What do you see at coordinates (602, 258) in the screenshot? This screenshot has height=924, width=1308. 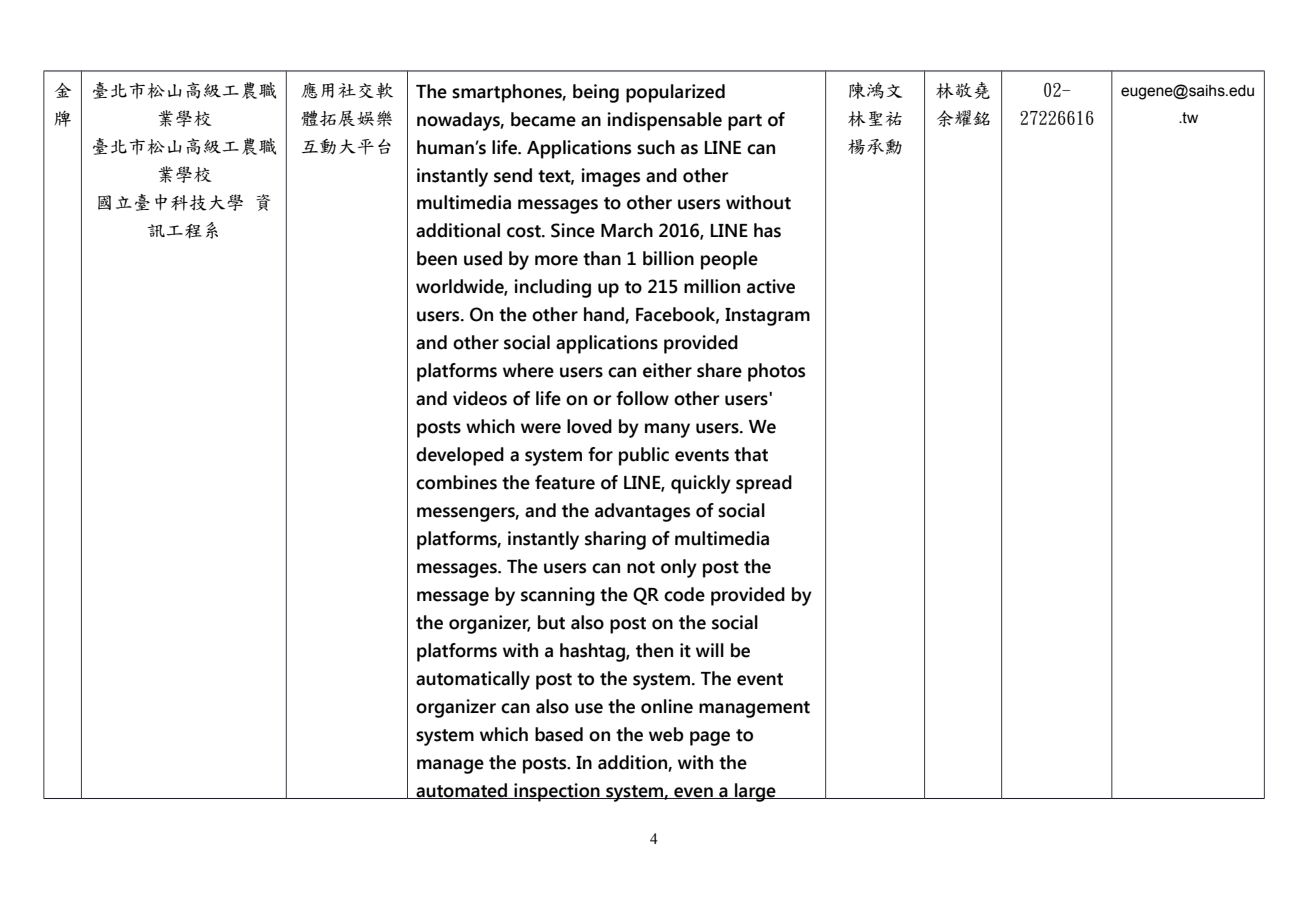 I see `than` at bounding box center [602, 258].
